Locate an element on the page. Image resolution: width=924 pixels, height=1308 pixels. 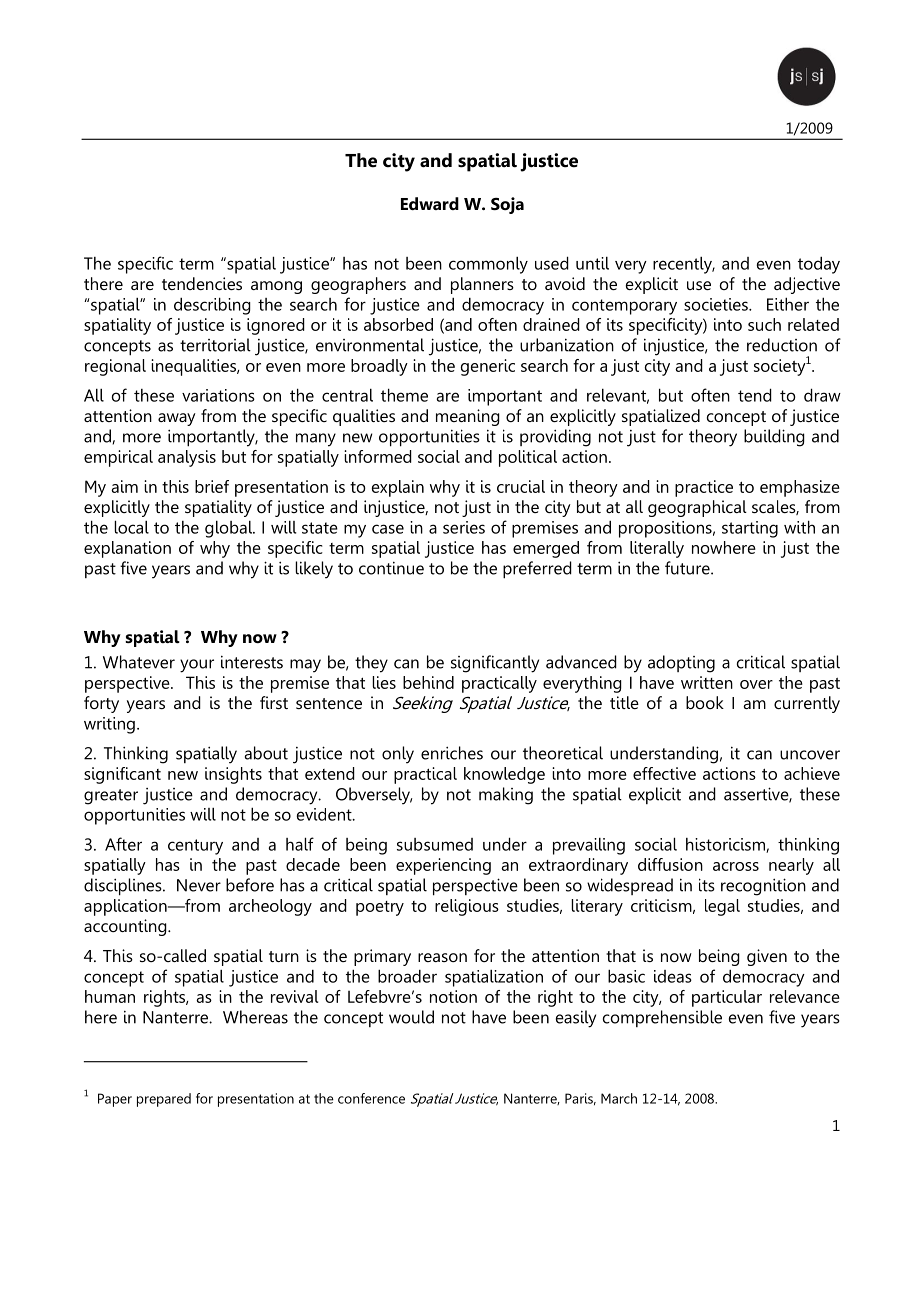
century is located at coordinates (195, 847).
